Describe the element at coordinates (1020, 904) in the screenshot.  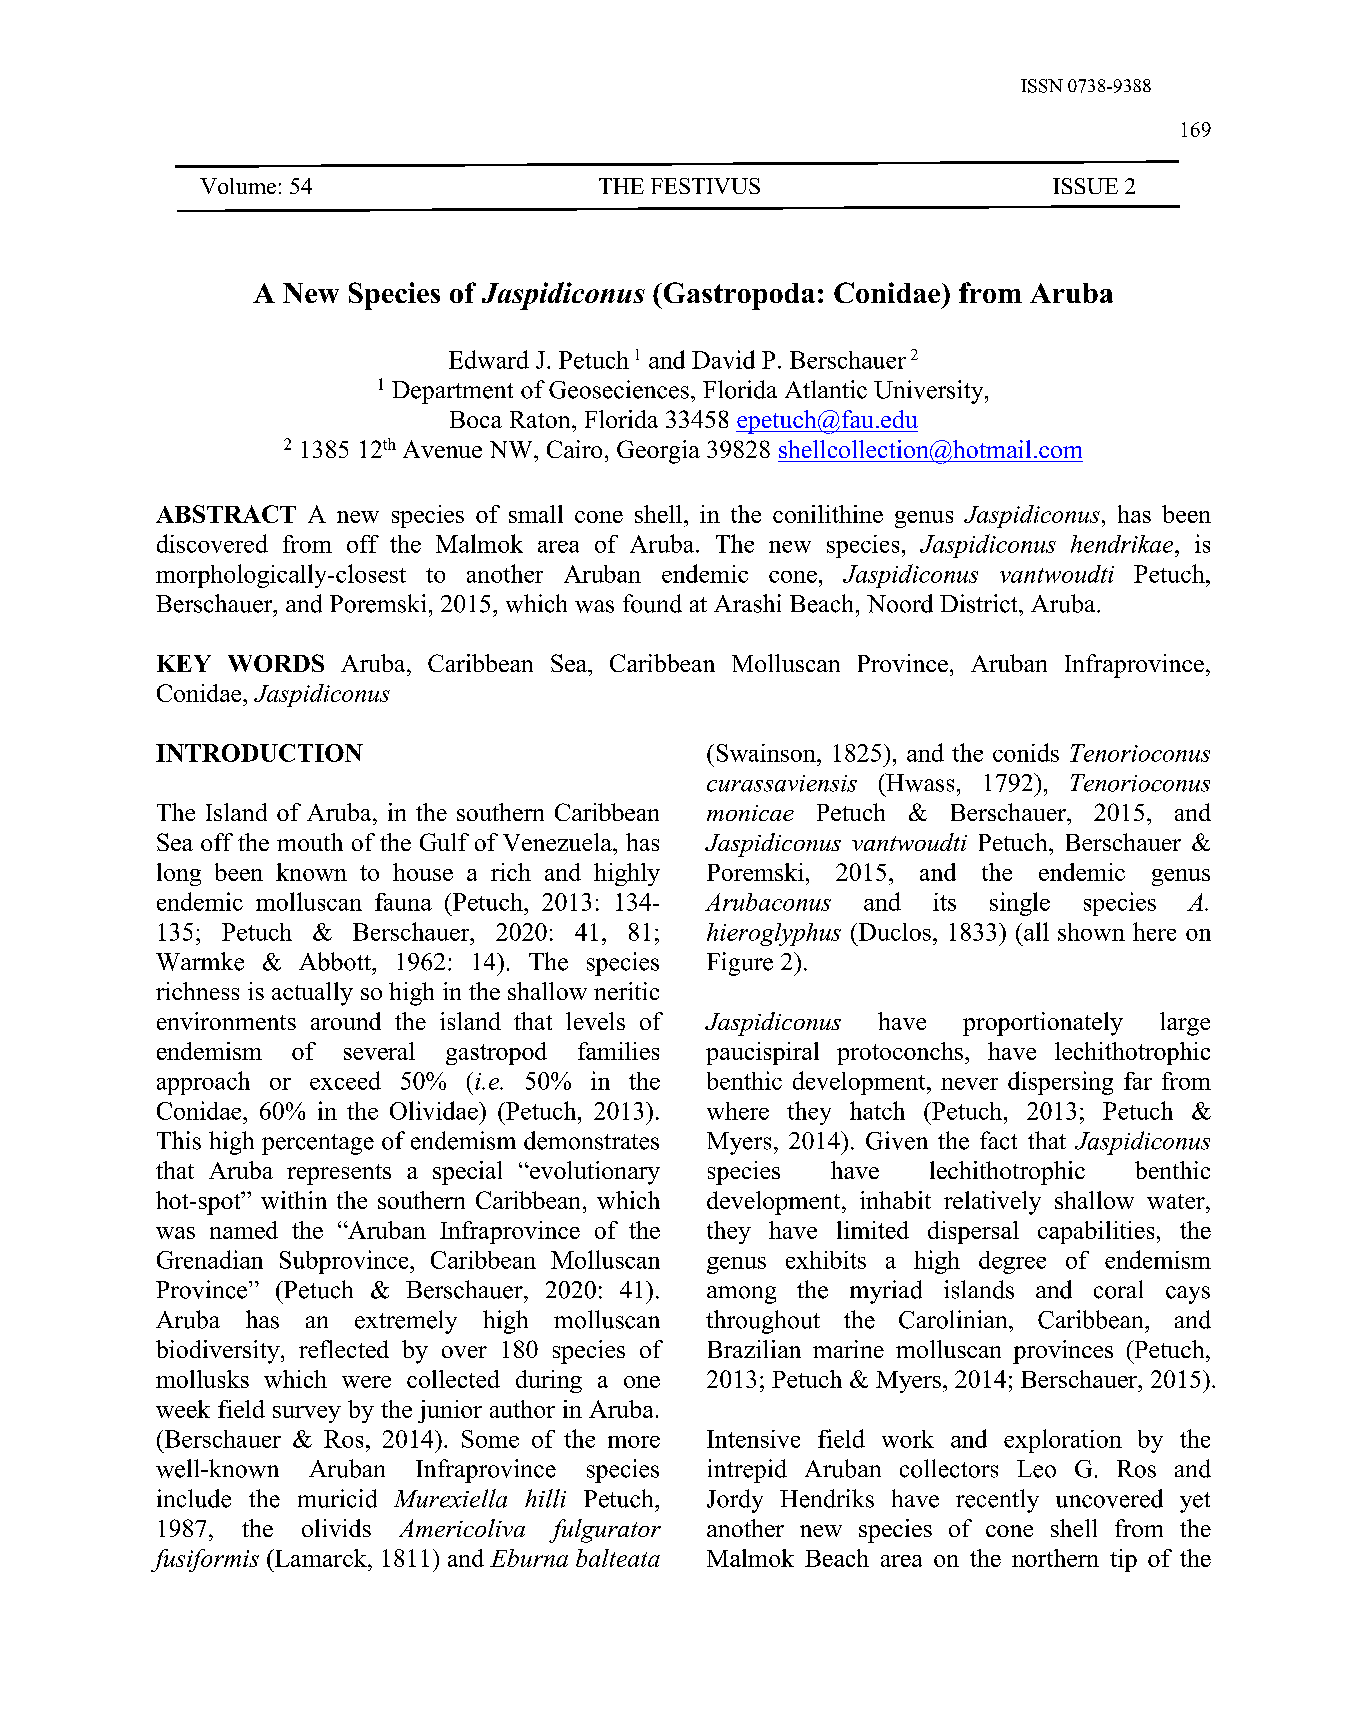
I see `single` at that location.
